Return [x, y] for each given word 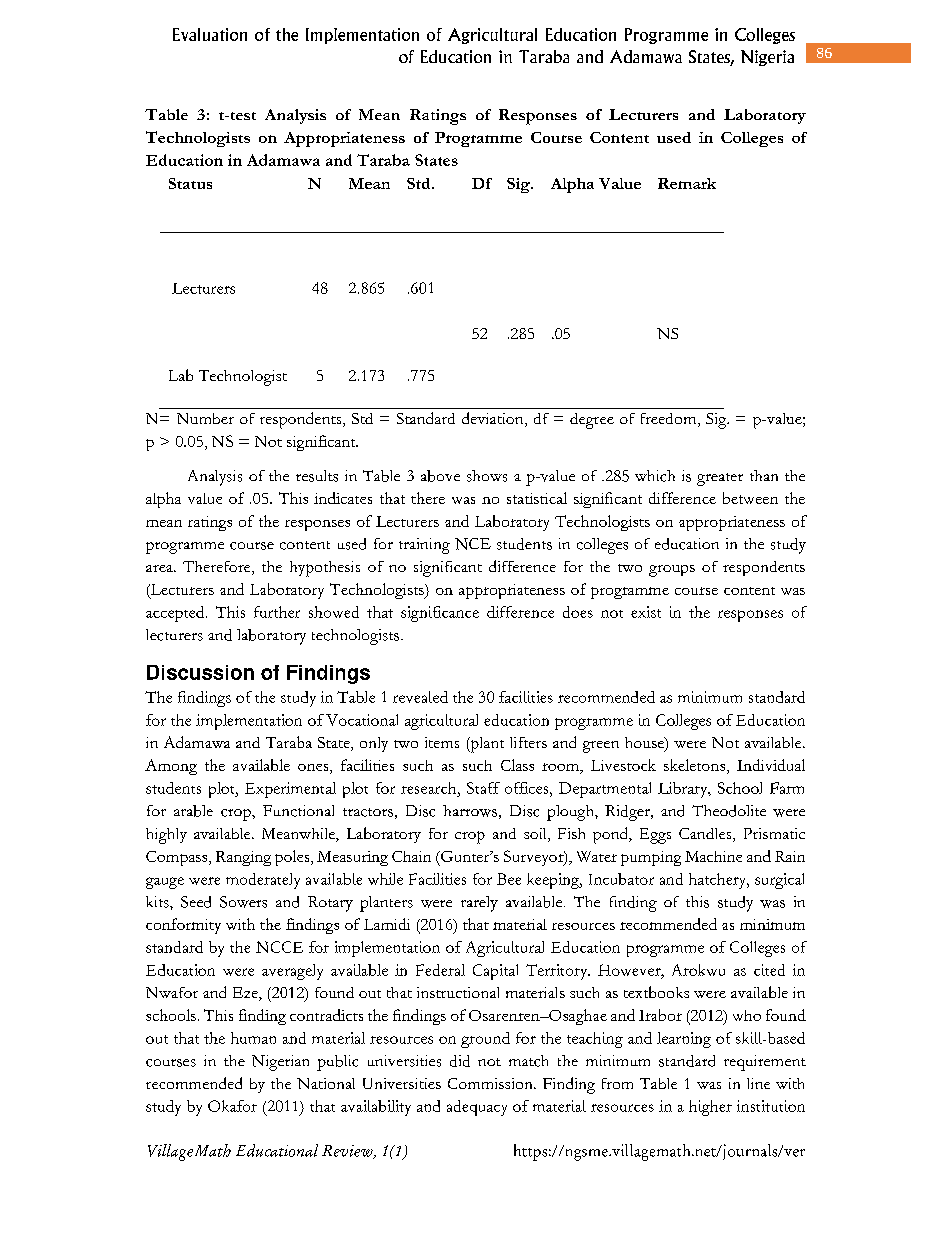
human [253, 1038]
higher [710, 1108]
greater [720, 479]
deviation [494, 419]
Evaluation [210, 34]
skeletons [696, 766]
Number [205, 418]
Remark [687, 183]
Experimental [290, 790]
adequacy [477, 1108]
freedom [670, 420]
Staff [483, 788]
